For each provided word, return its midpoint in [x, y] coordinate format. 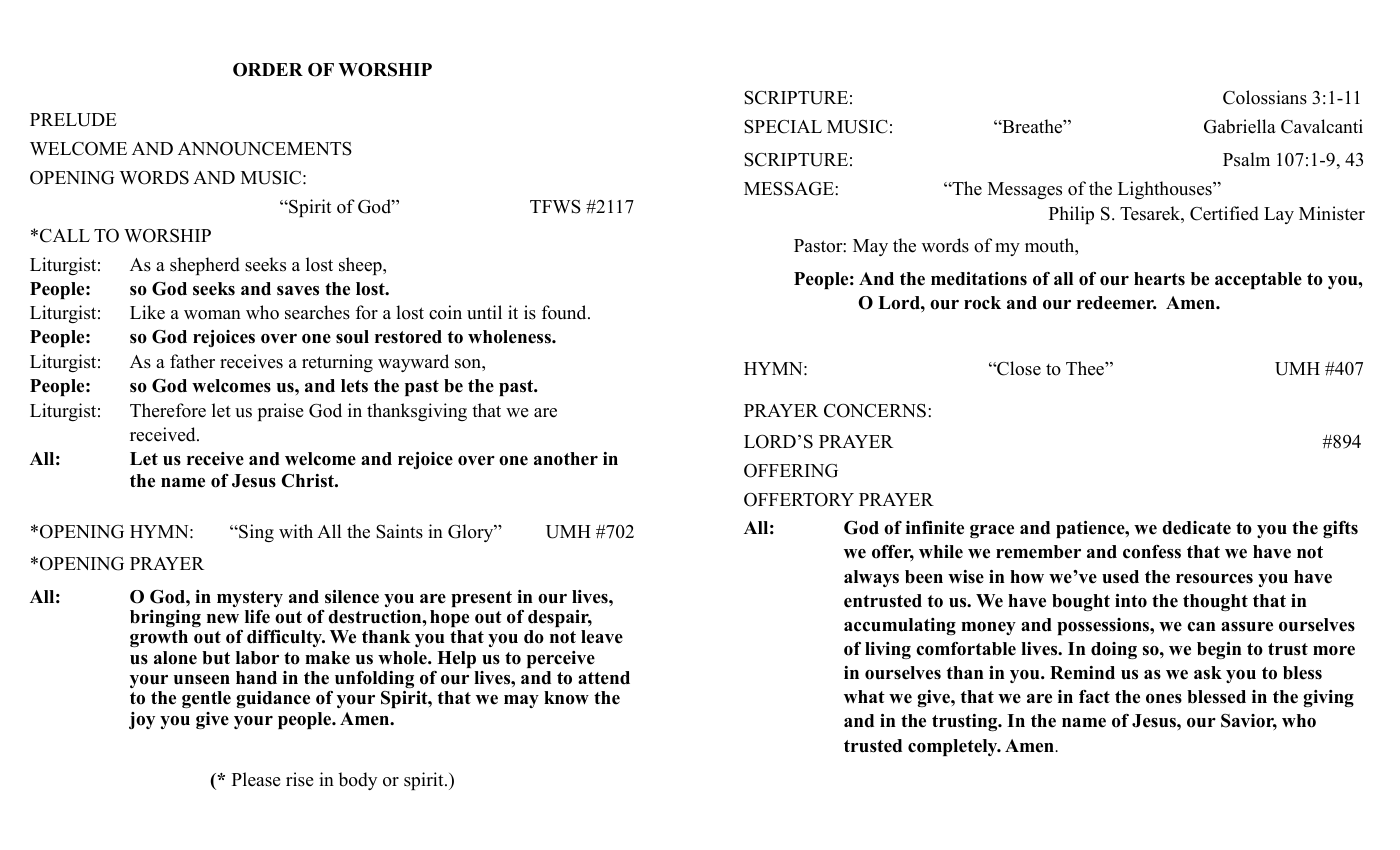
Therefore [168, 410]
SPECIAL [783, 126]
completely [954, 747]
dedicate [1196, 528]
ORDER [268, 70]
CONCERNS [875, 410]
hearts [1159, 279]
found [565, 312]
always [871, 578]
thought [1215, 602]
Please [256, 779]
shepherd [205, 266]
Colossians [1265, 97]
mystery [250, 600]
